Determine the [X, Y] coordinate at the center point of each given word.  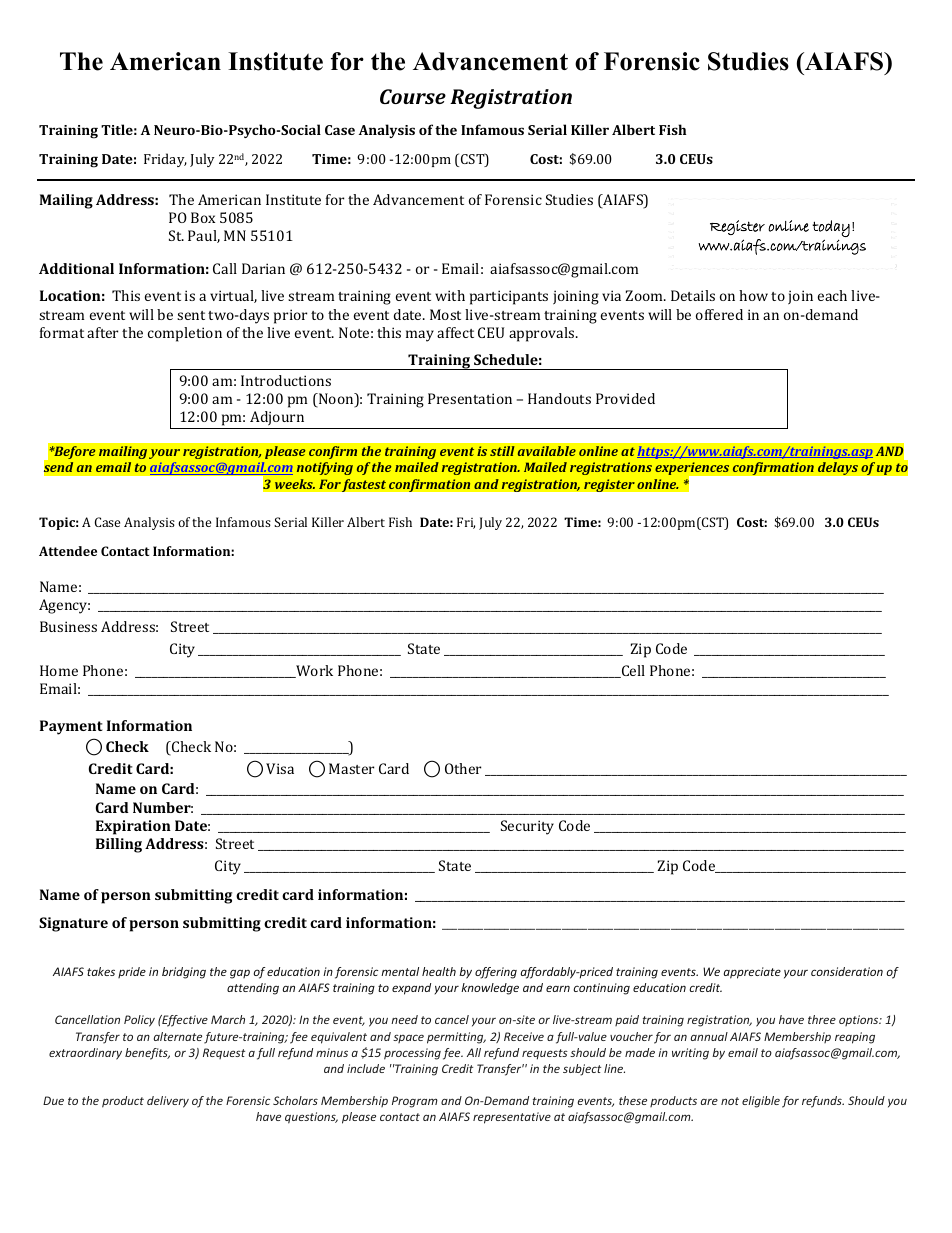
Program [415, 1102]
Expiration [133, 827]
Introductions [286, 380]
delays [838, 468]
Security [527, 827]
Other [463, 768]
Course [413, 96]
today [831, 228]
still [502, 451]
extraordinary [85, 1054]
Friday [165, 160]
